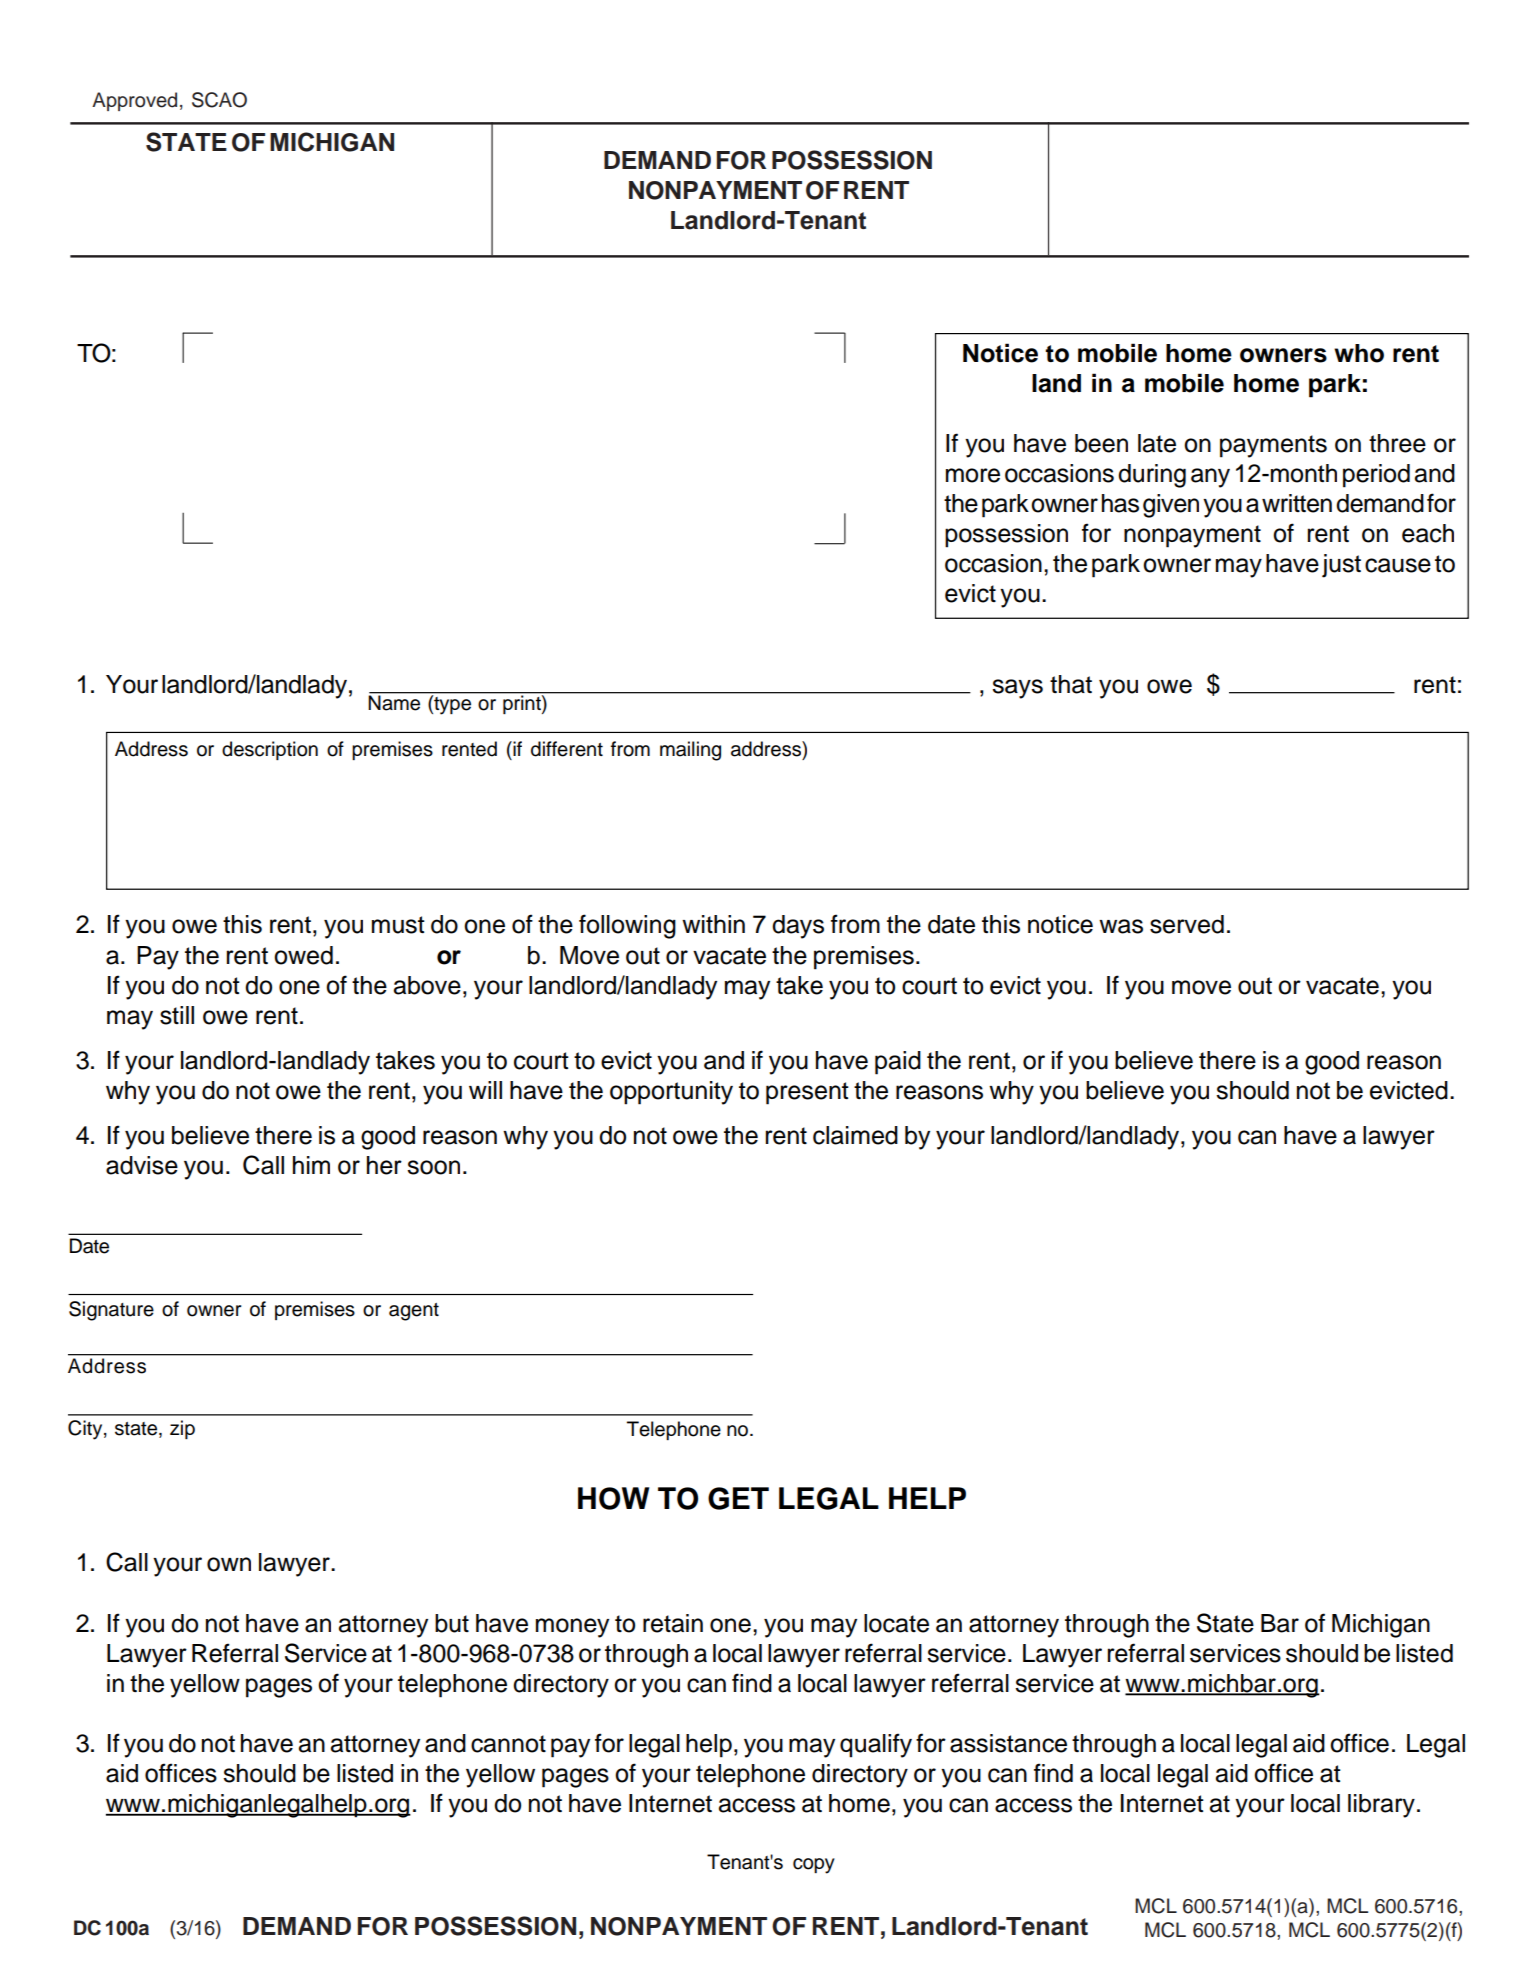 The height and width of the screenshot is (1986, 1534). Describe the element at coordinates (508, 1744) in the screenshot. I see `cannot` at that location.
